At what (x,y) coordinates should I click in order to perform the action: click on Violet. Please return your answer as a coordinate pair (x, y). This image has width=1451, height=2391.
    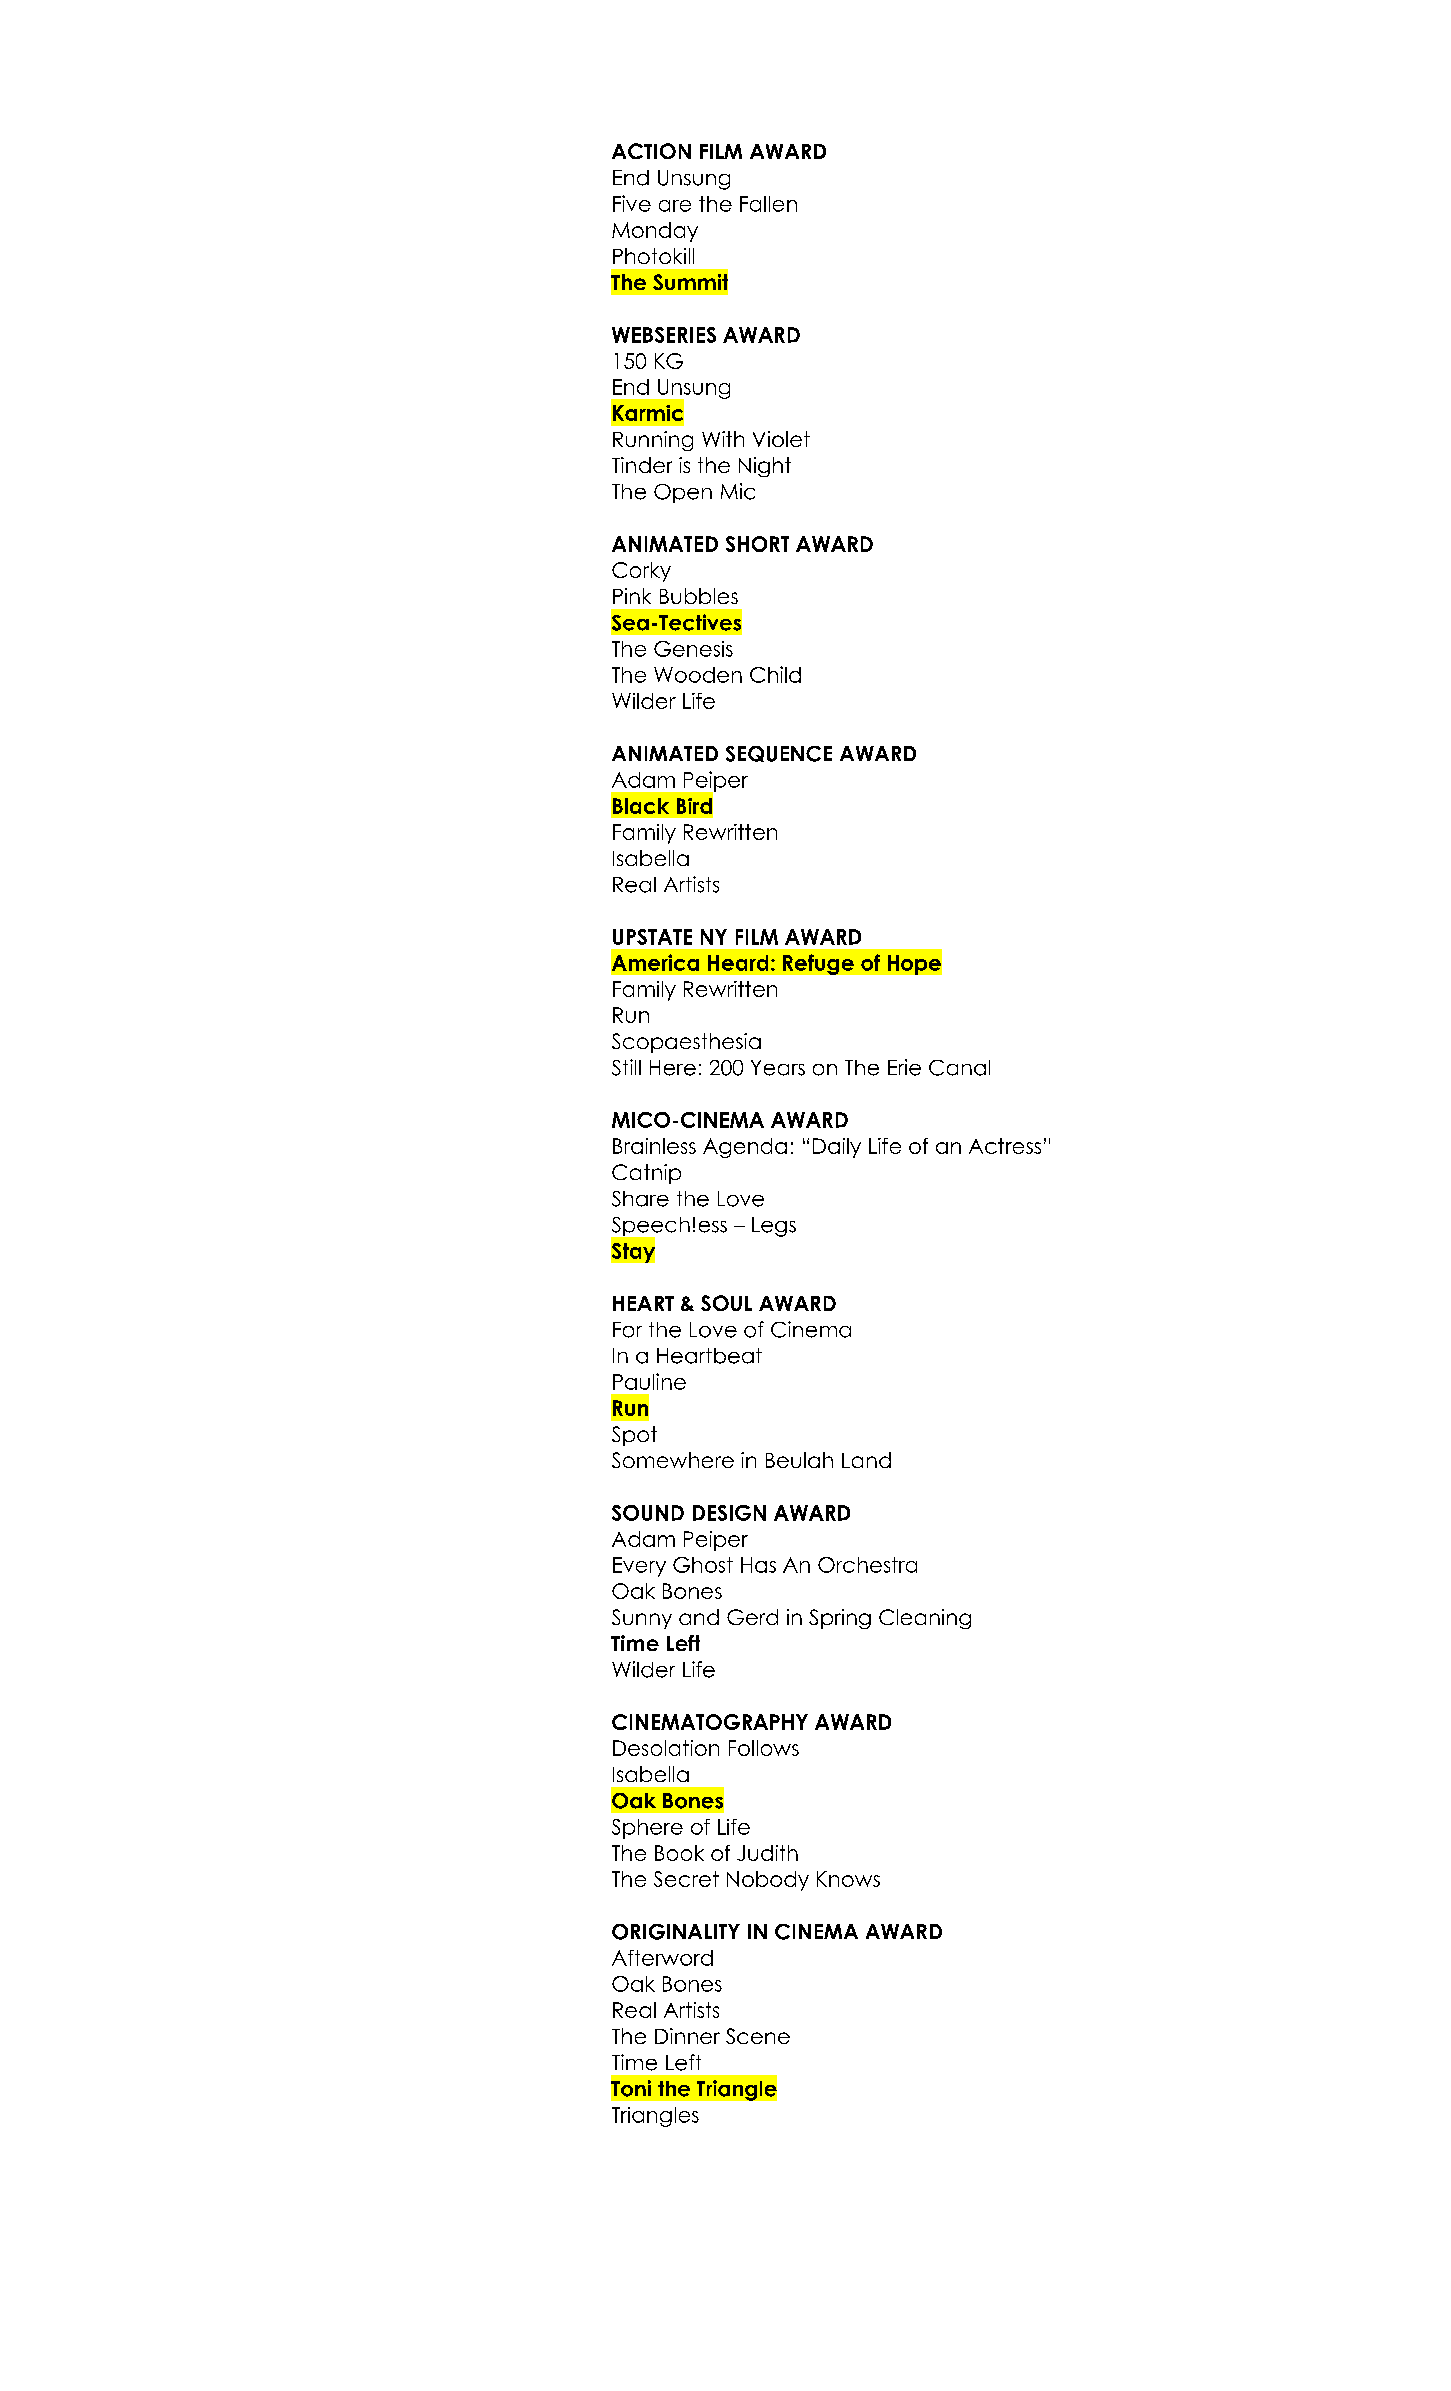
    Looking at the image, I should click on (781, 439).
